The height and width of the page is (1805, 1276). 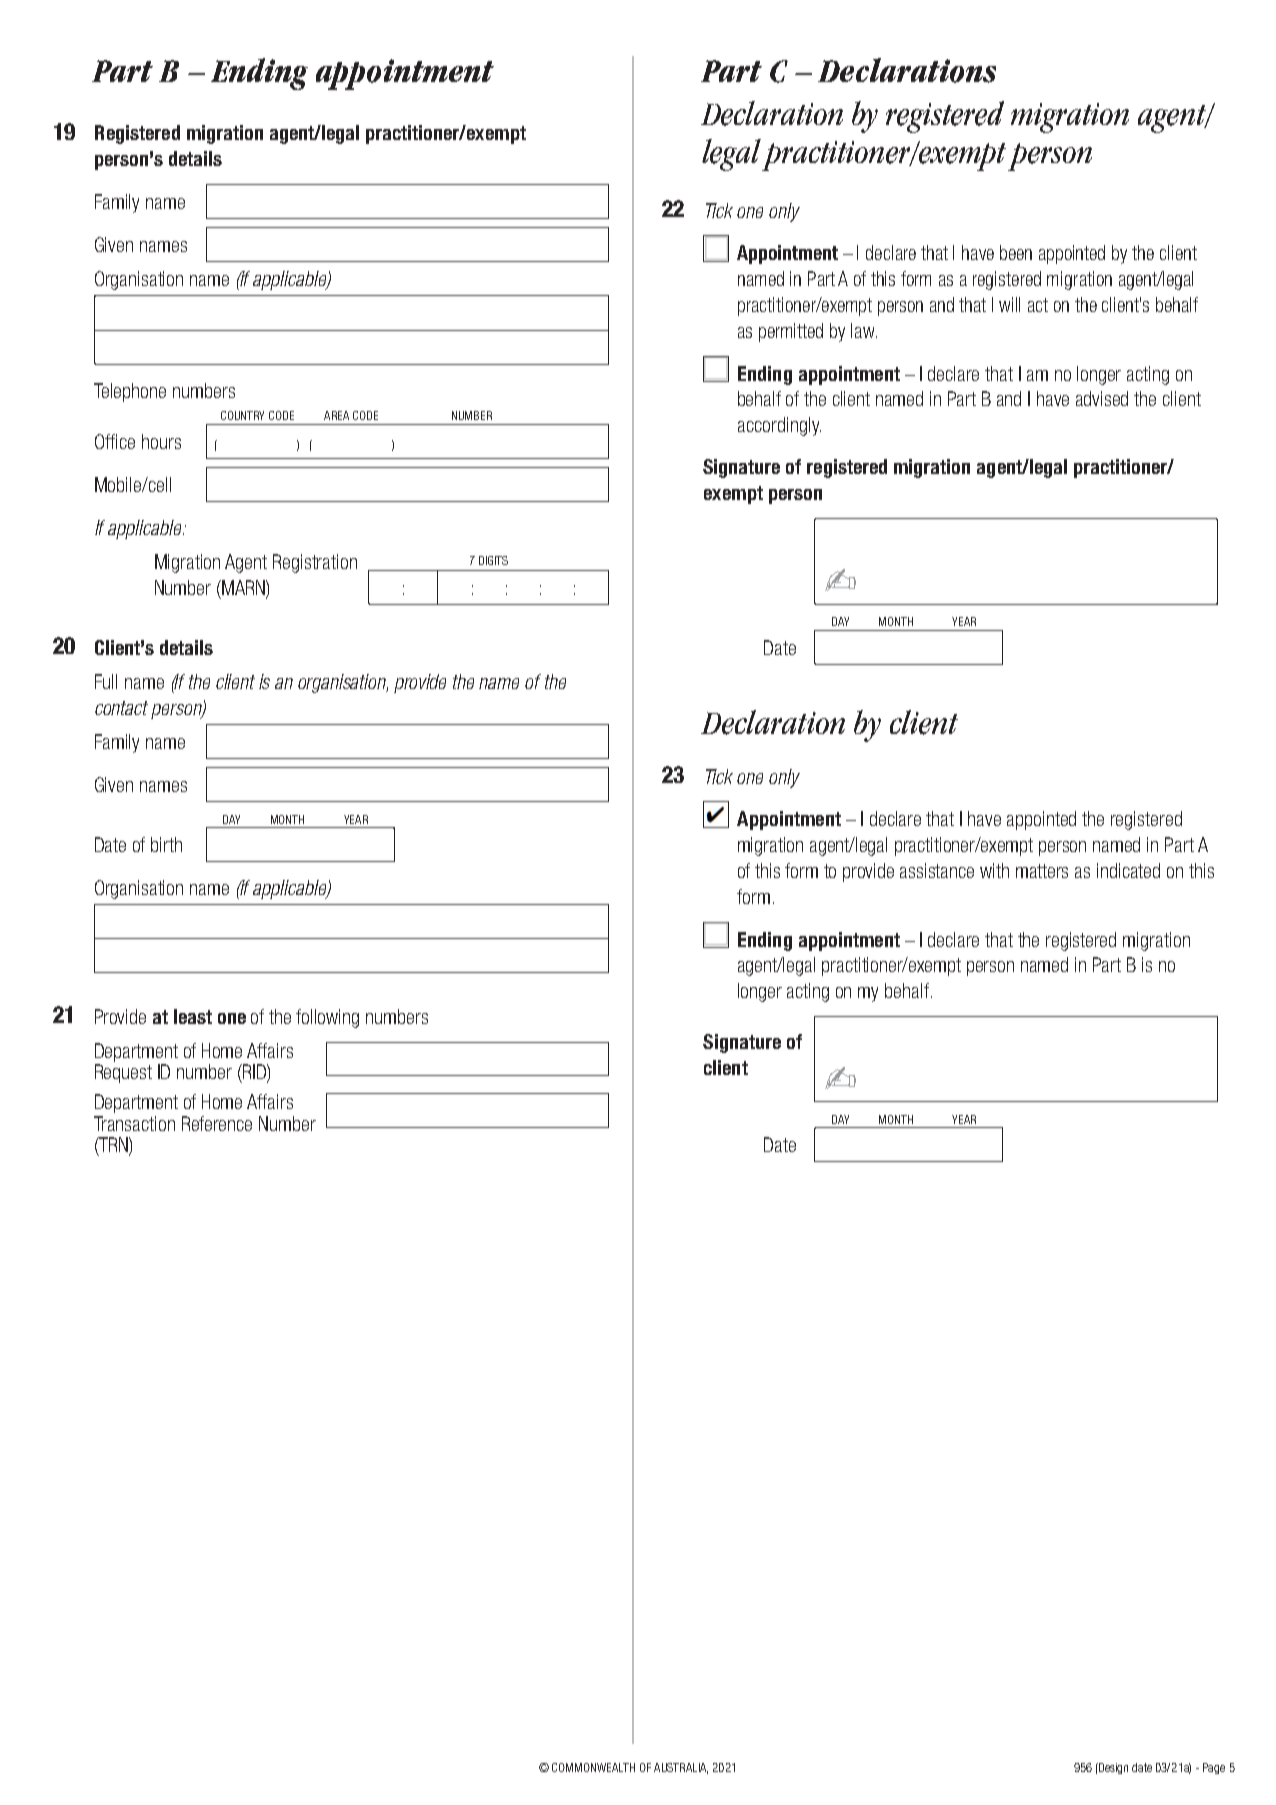 I want to click on AUSTRALIA, so click(x=681, y=1768).
